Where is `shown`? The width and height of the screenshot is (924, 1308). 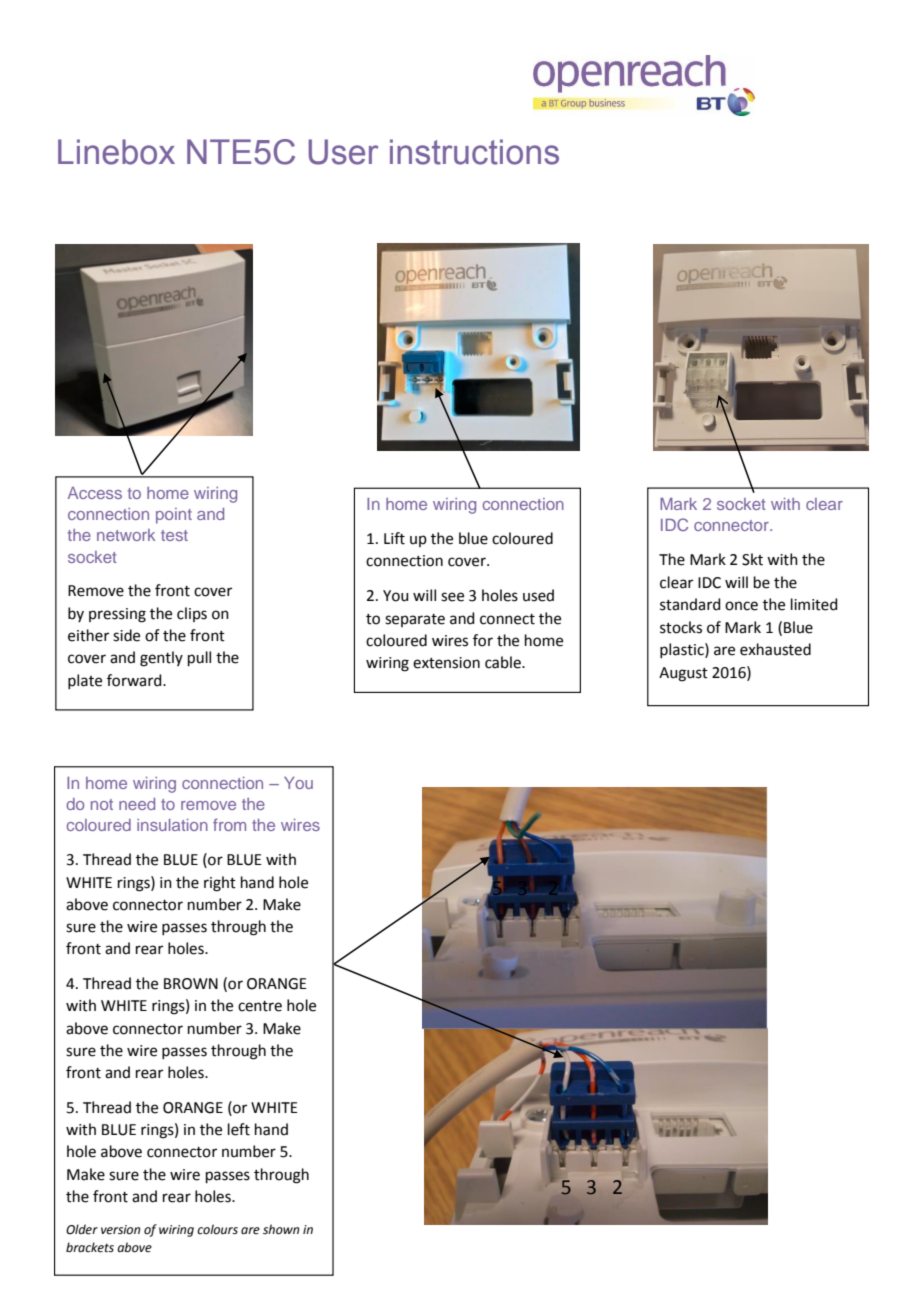
shown is located at coordinates (281, 1229).
